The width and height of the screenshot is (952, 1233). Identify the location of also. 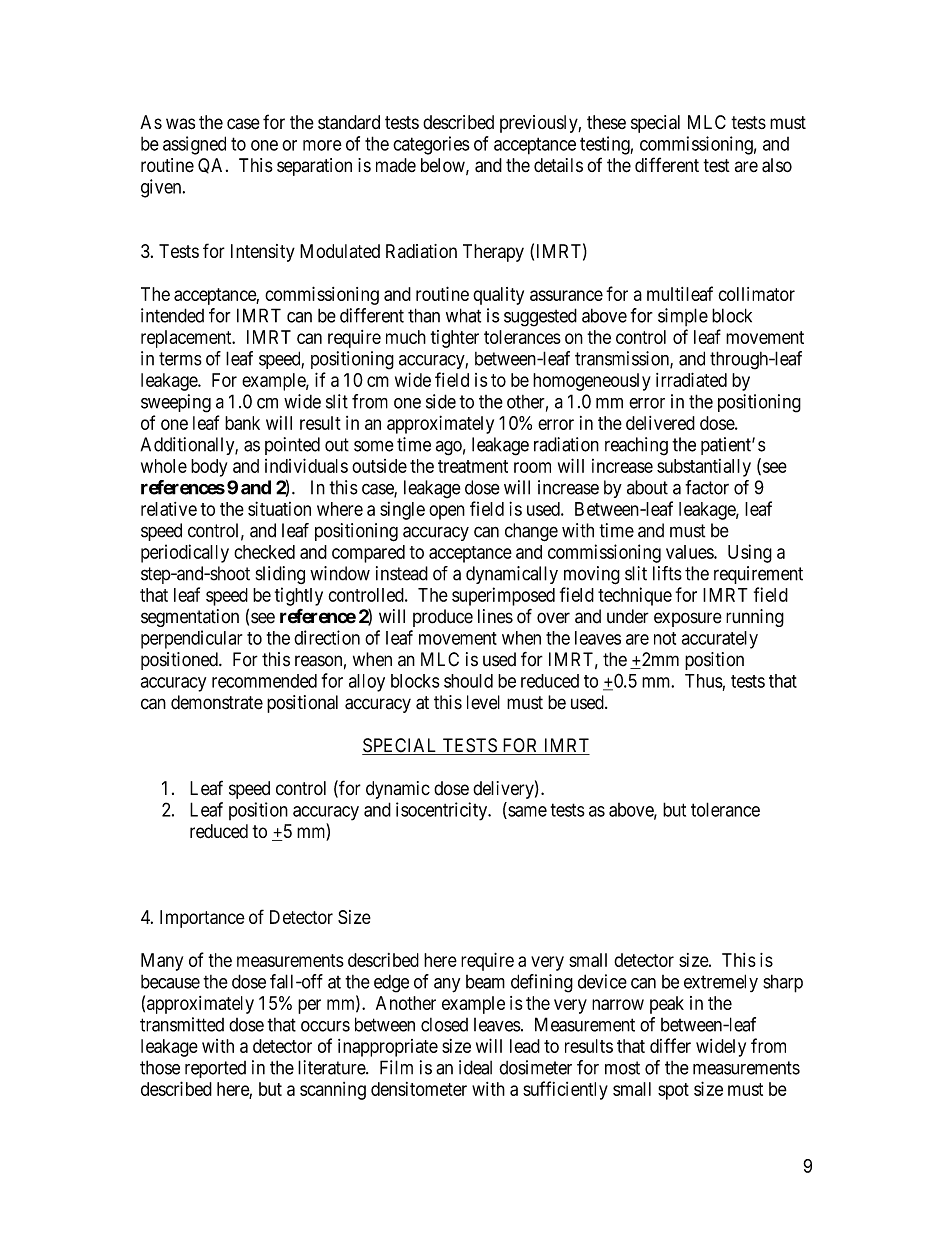
(777, 165).
